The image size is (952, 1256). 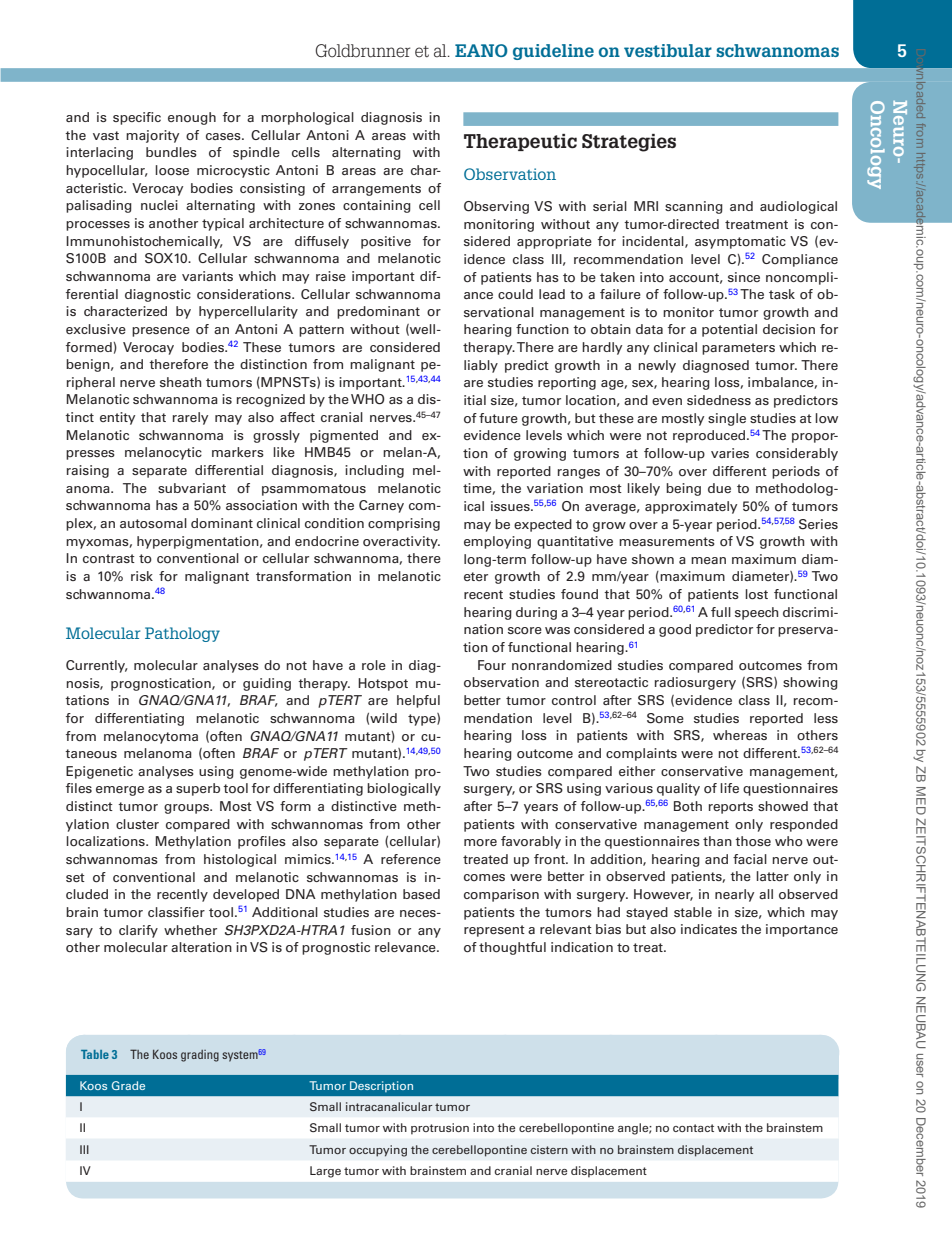 I want to click on full, so click(x=721, y=612).
